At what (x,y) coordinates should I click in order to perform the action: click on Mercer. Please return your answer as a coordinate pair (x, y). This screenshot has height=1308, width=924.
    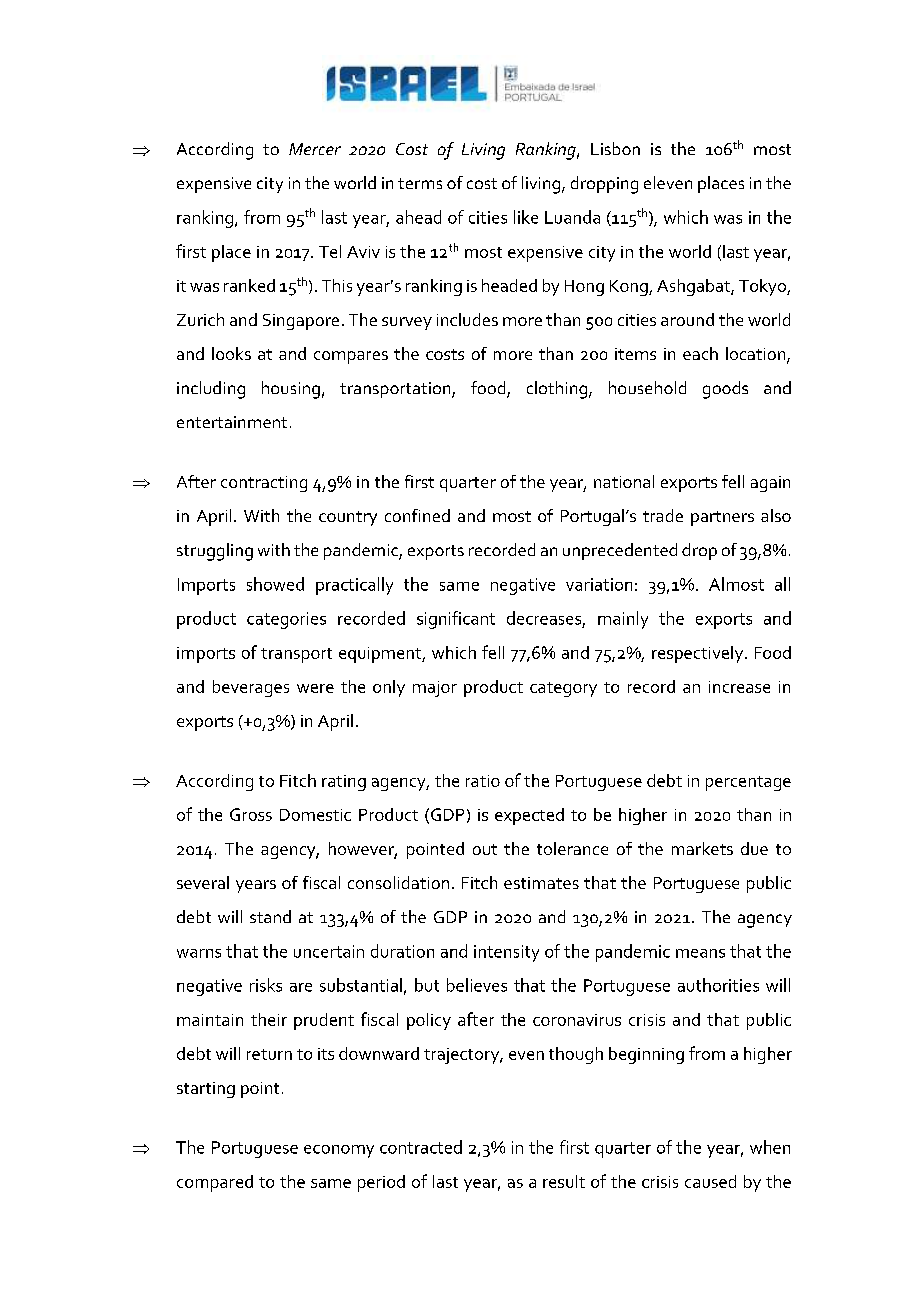
    Looking at the image, I should click on (315, 149).
